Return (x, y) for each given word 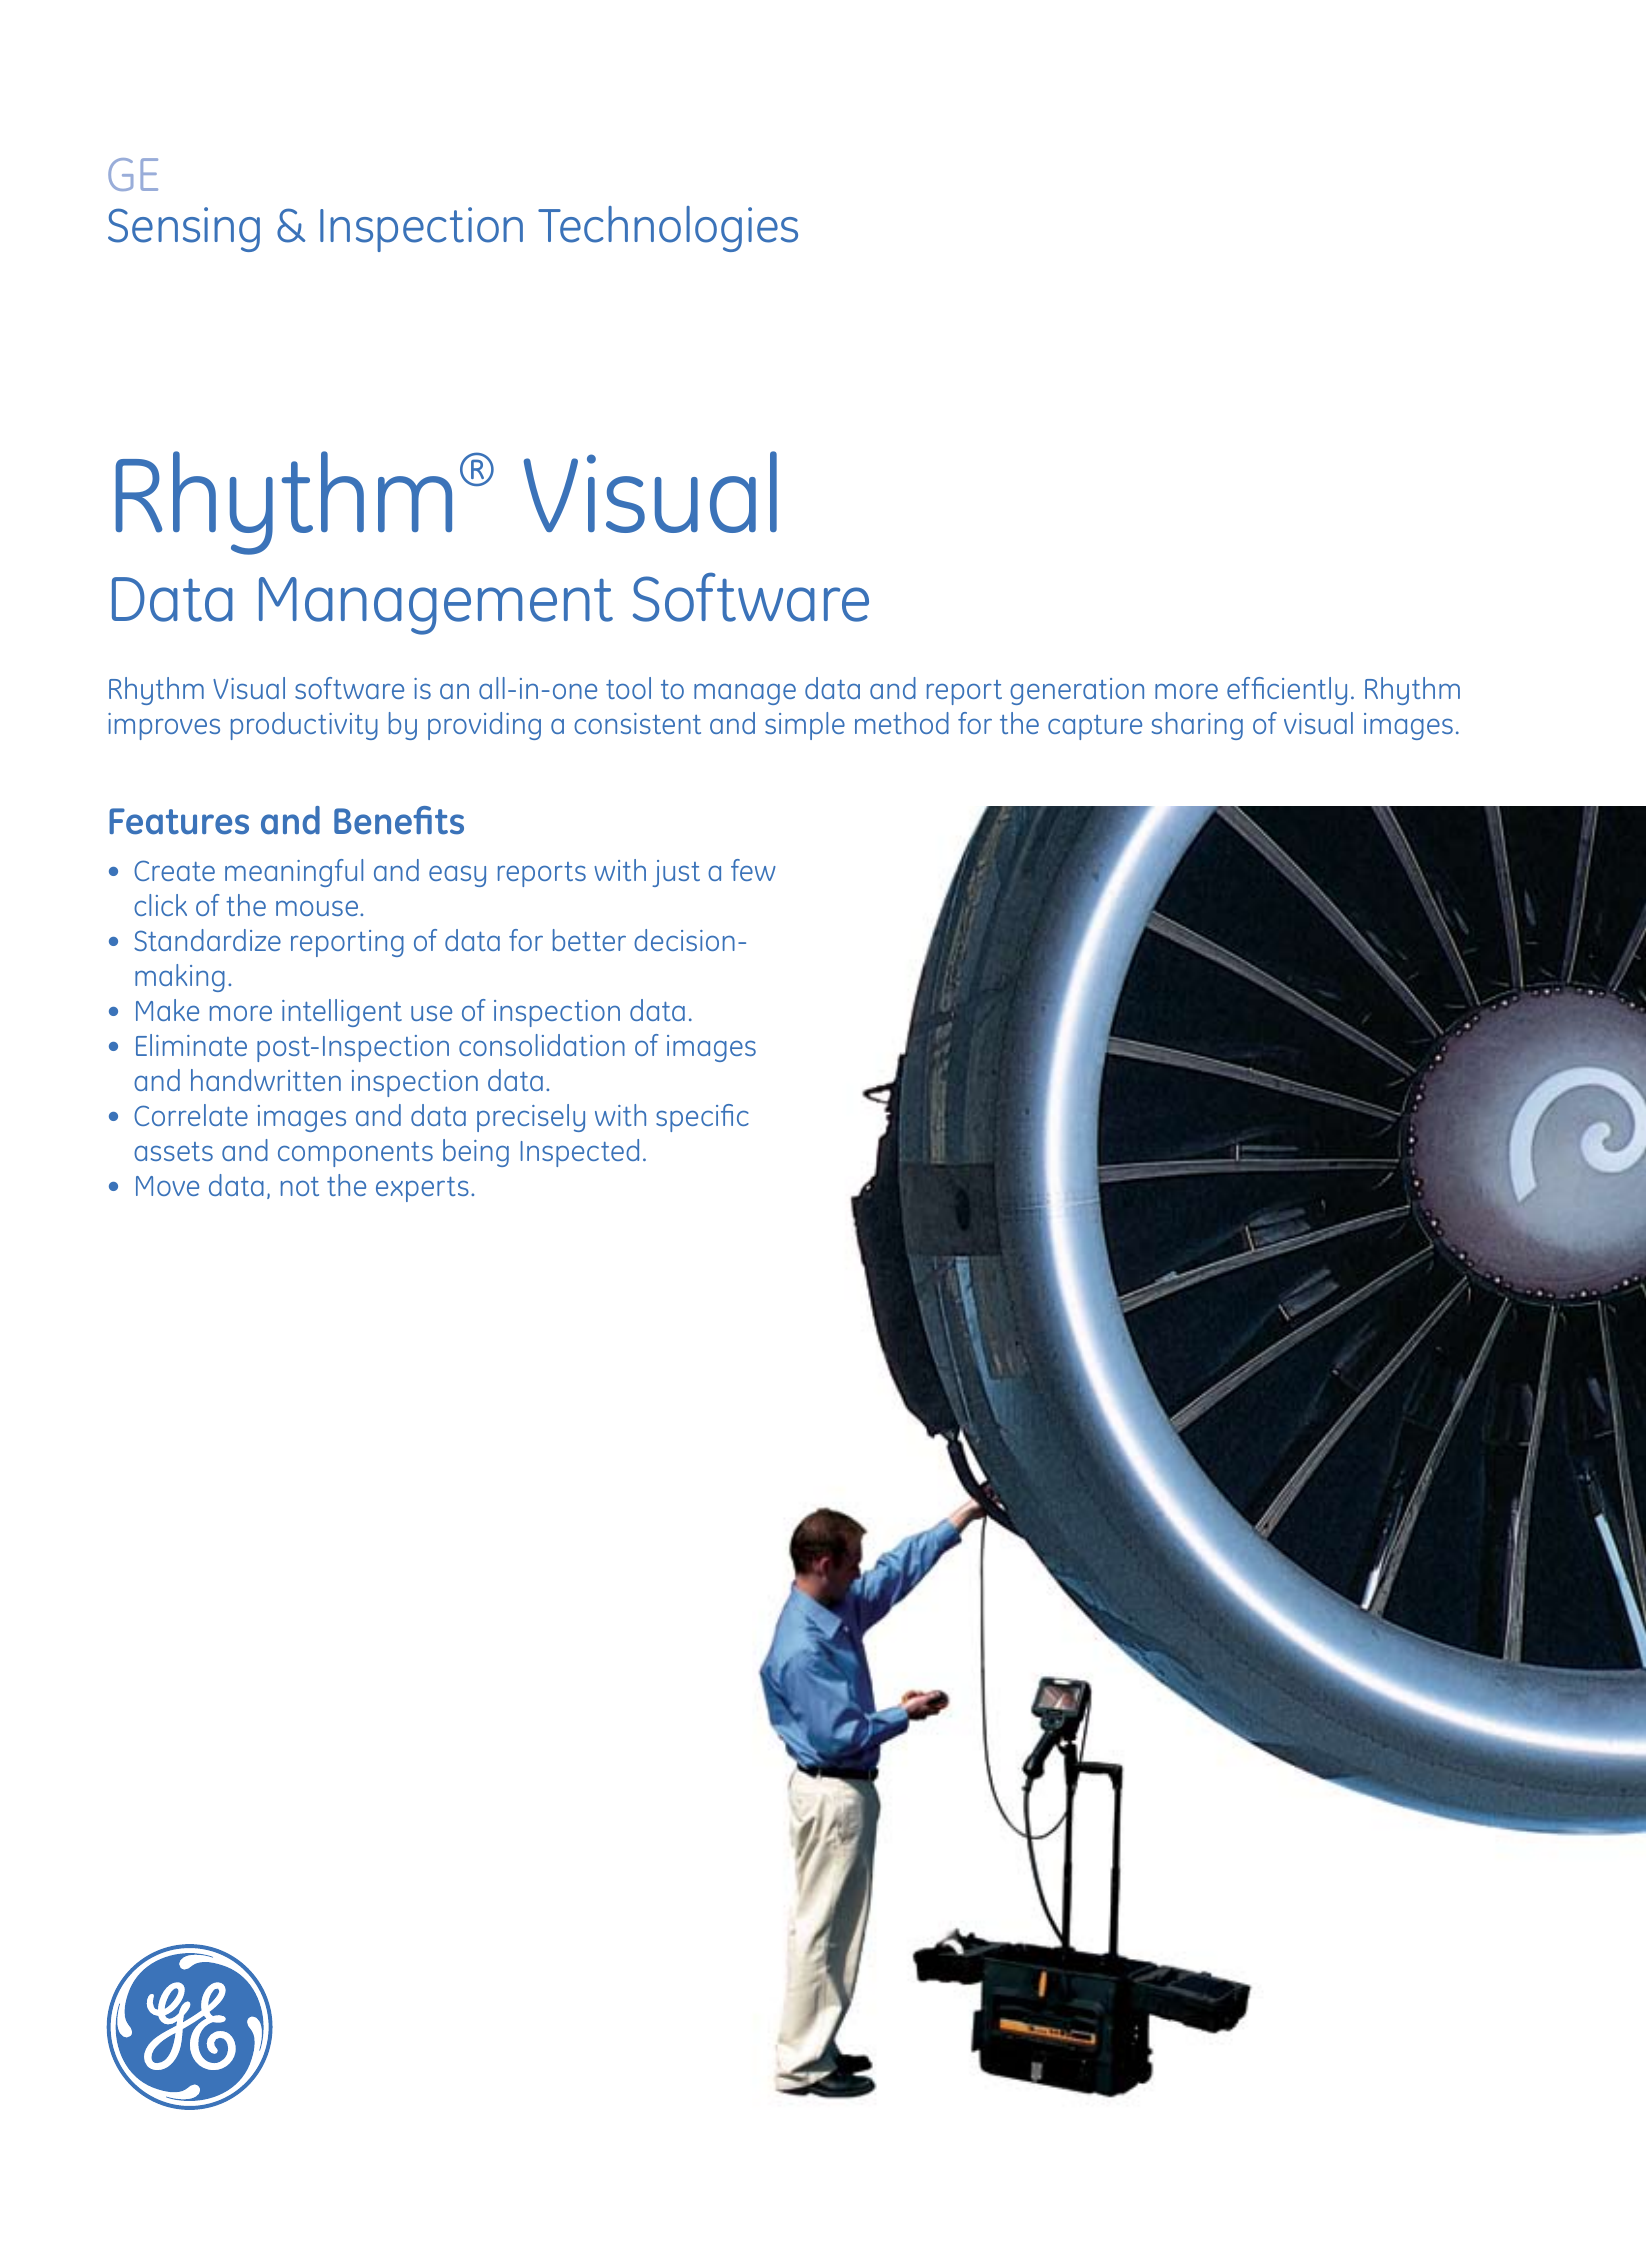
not (300, 1186)
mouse (318, 908)
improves (164, 726)
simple (805, 726)
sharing (1197, 726)
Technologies (668, 229)
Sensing (184, 229)
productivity (304, 726)
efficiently (1287, 691)
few (753, 870)
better (589, 940)
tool (628, 688)
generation (1077, 691)
